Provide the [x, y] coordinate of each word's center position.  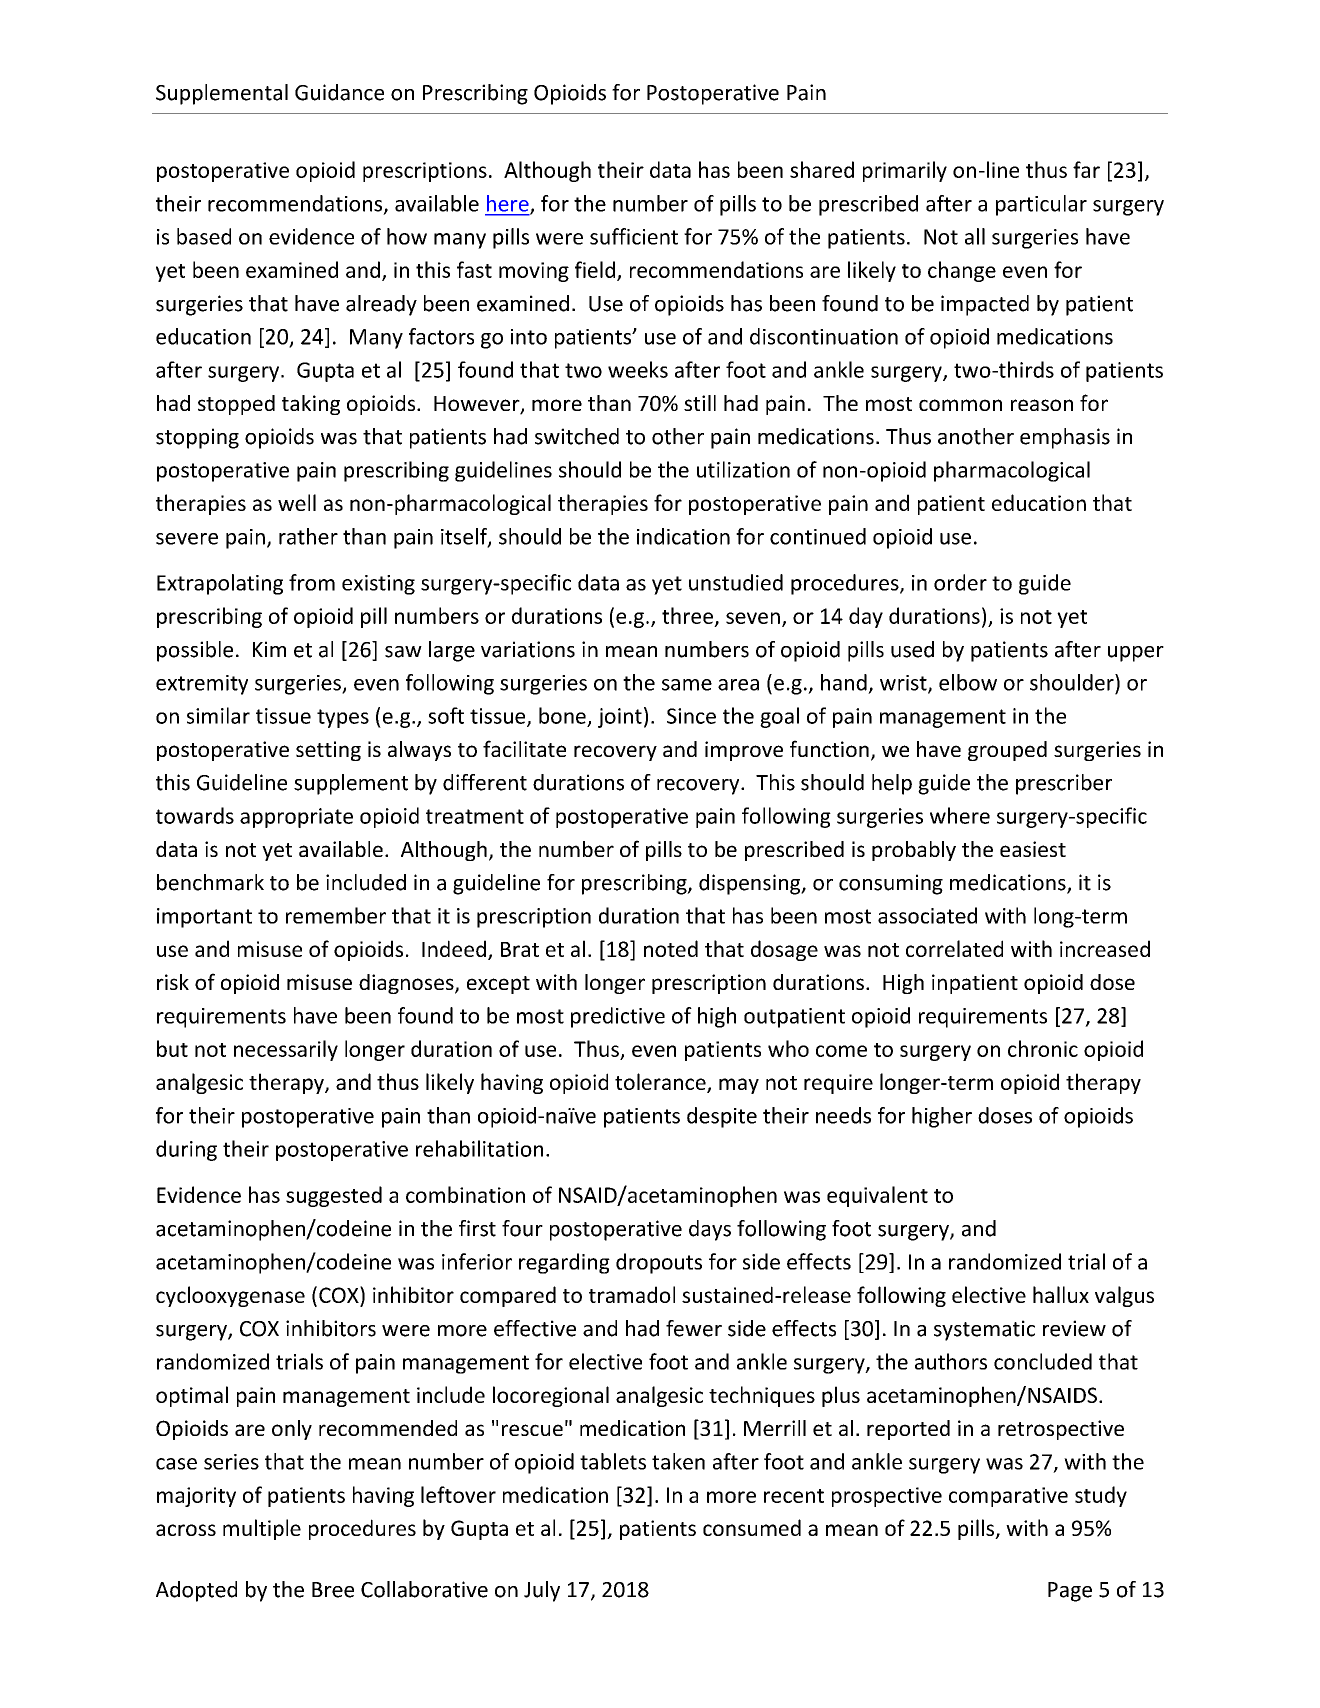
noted [671, 948]
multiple [262, 1529]
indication [683, 536]
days [710, 1230]
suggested [334, 1196]
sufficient [634, 236]
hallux [1061, 1294]
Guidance [339, 92]
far [1086, 169]
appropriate [296, 818]
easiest [1033, 849]
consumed [752, 1527]
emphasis [1065, 438]
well [297, 502]
